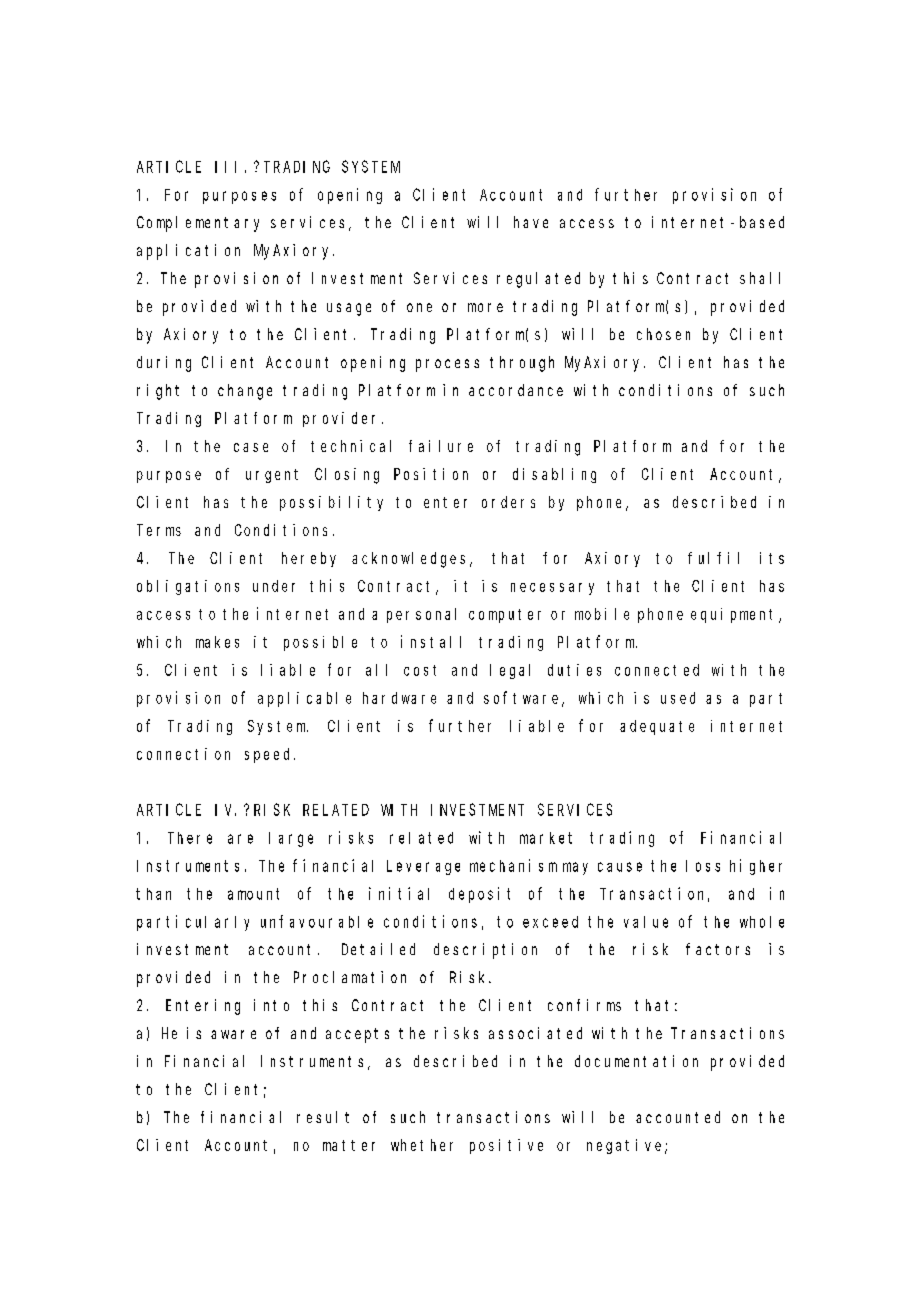  What do you see at coordinates (538, 280) in the image?
I see `regulated` at bounding box center [538, 280].
